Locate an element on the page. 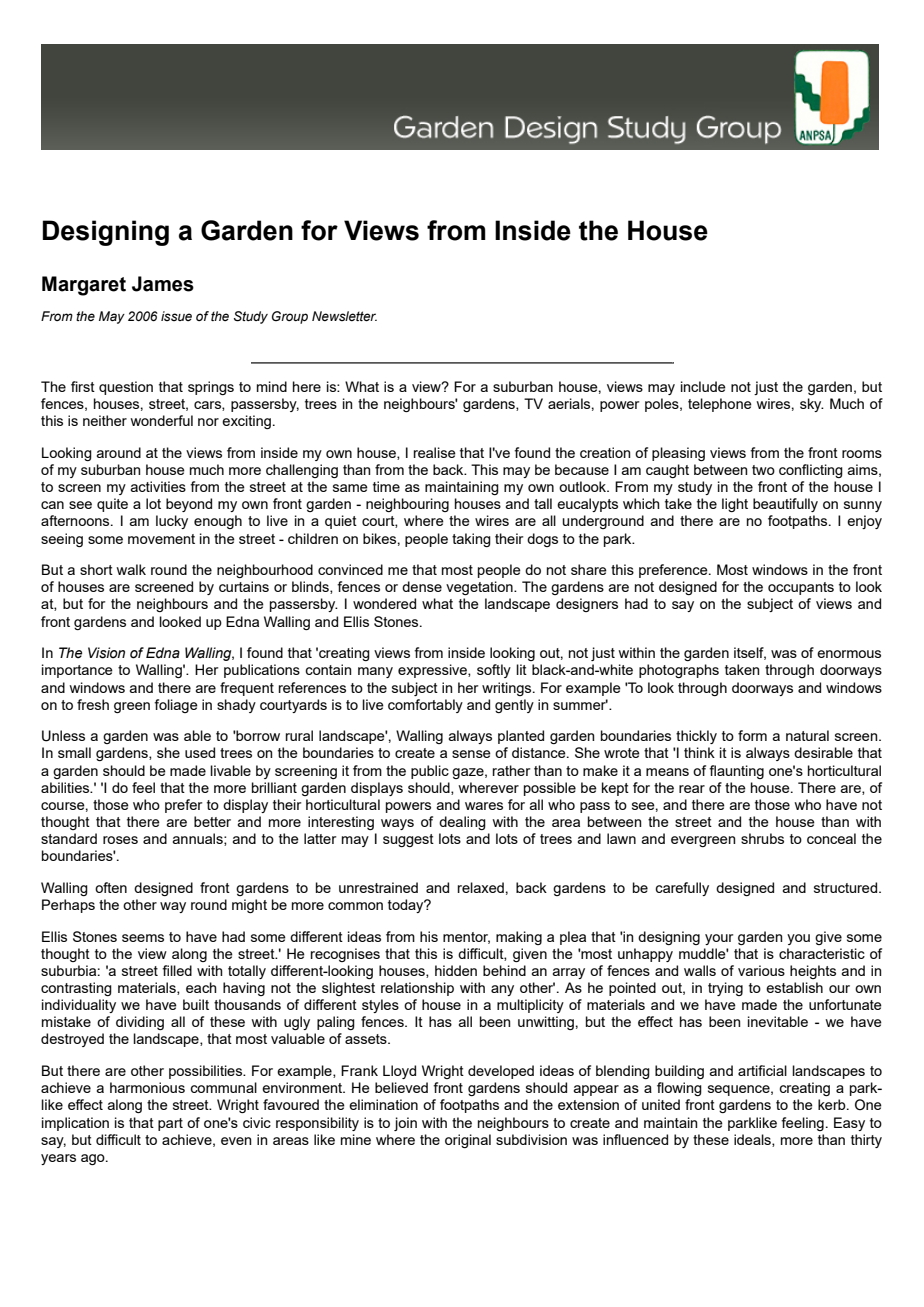 This image has width=924, height=1307. issue is located at coordinates (176, 316).
